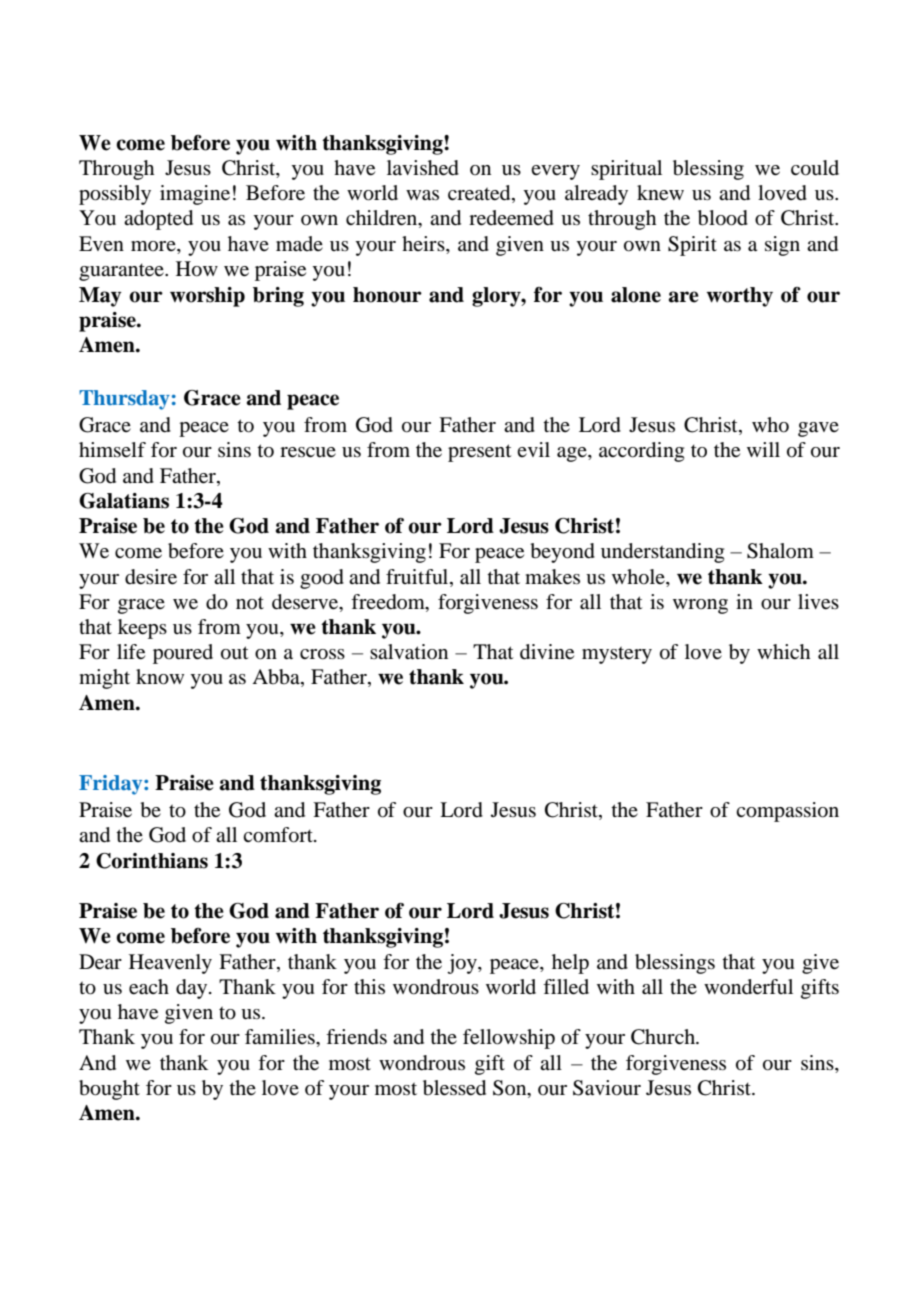  What do you see at coordinates (664, 1037) in the page?
I see `Church` at bounding box center [664, 1037].
